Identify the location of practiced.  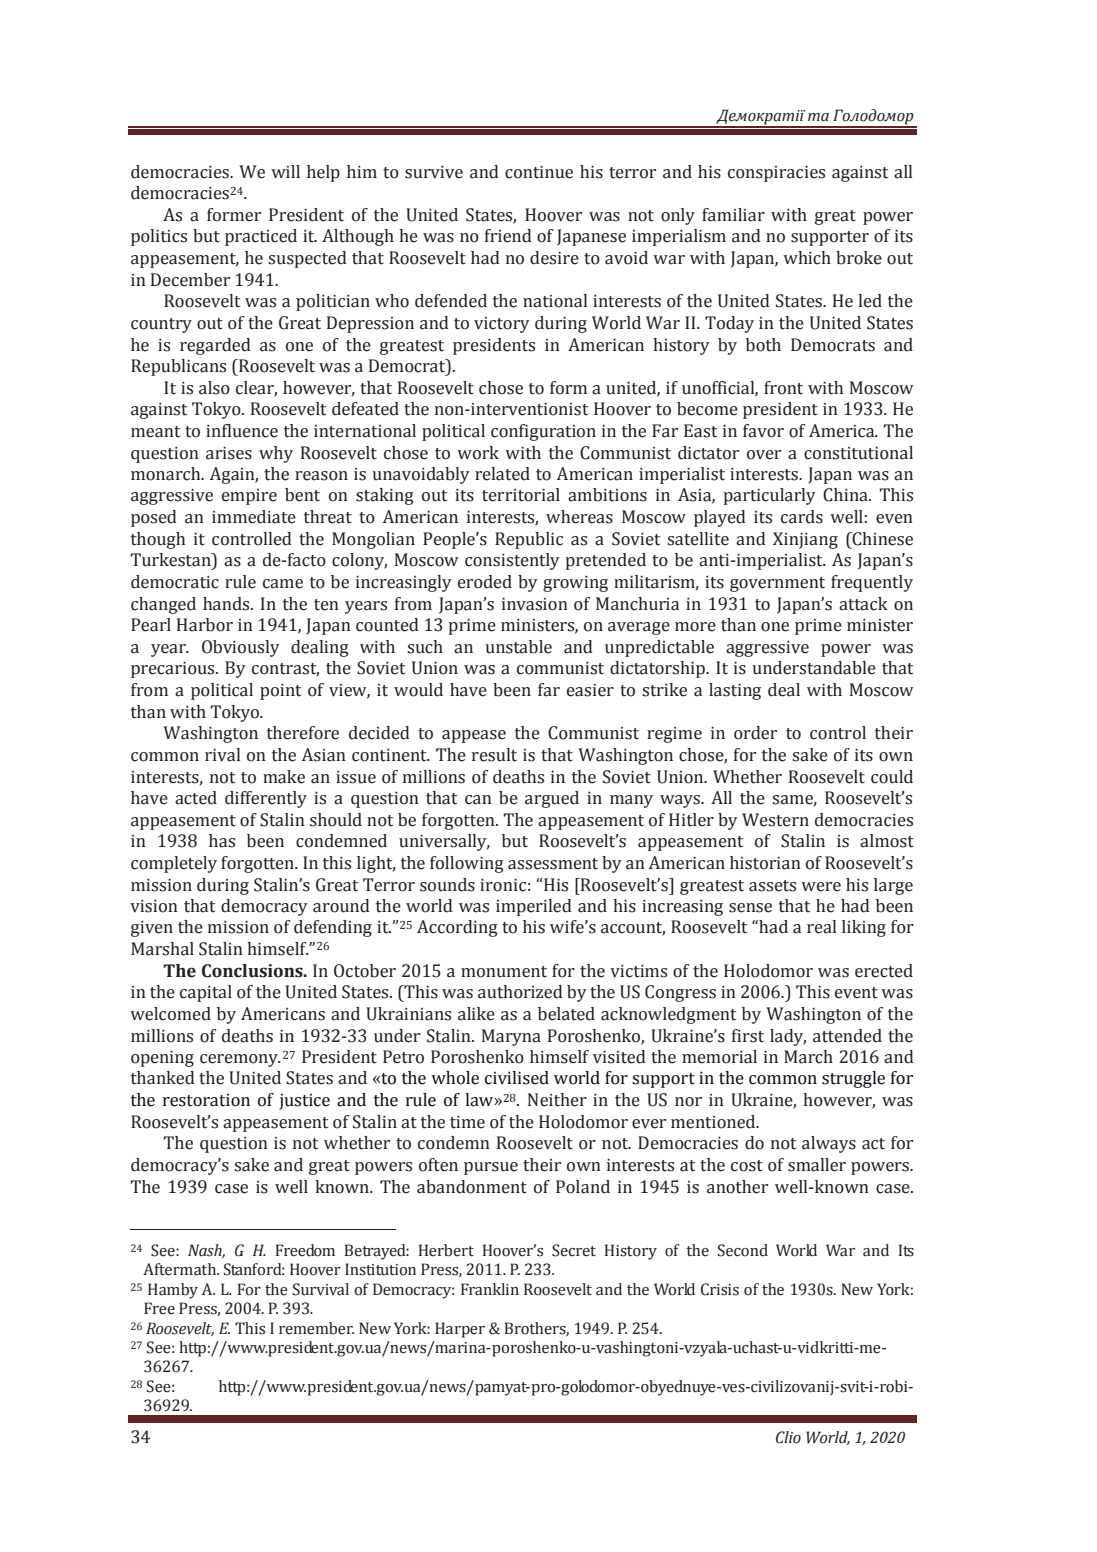
(261, 237).
